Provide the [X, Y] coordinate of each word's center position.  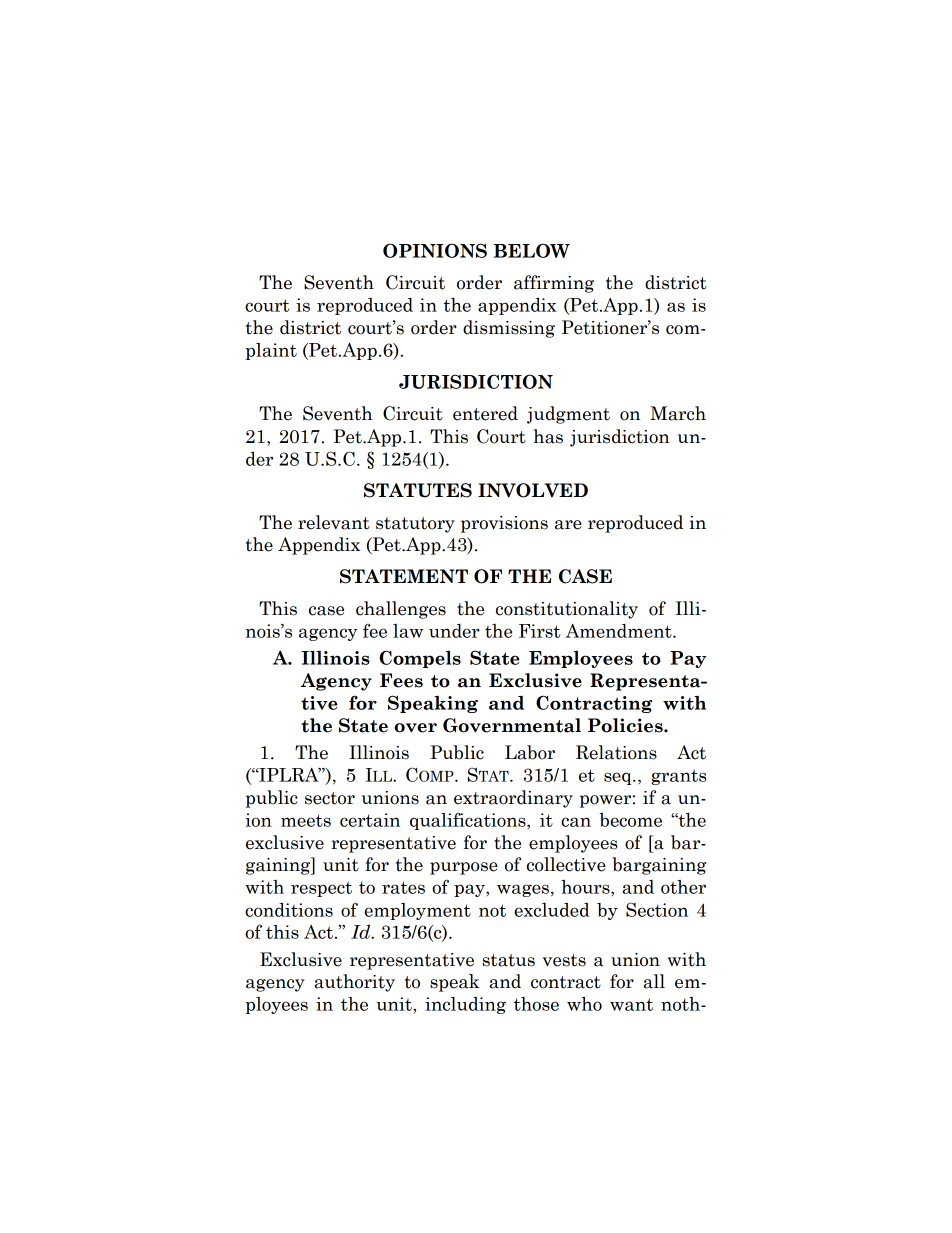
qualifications [469, 821]
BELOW [531, 250]
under [454, 631]
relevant [334, 522]
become [630, 820]
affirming [554, 284]
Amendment [620, 631]
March [678, 413]
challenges [401, 610]
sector [330, 798]
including [465, 1005]
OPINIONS [435, 250]
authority [354, 983]
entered [485, 413]
